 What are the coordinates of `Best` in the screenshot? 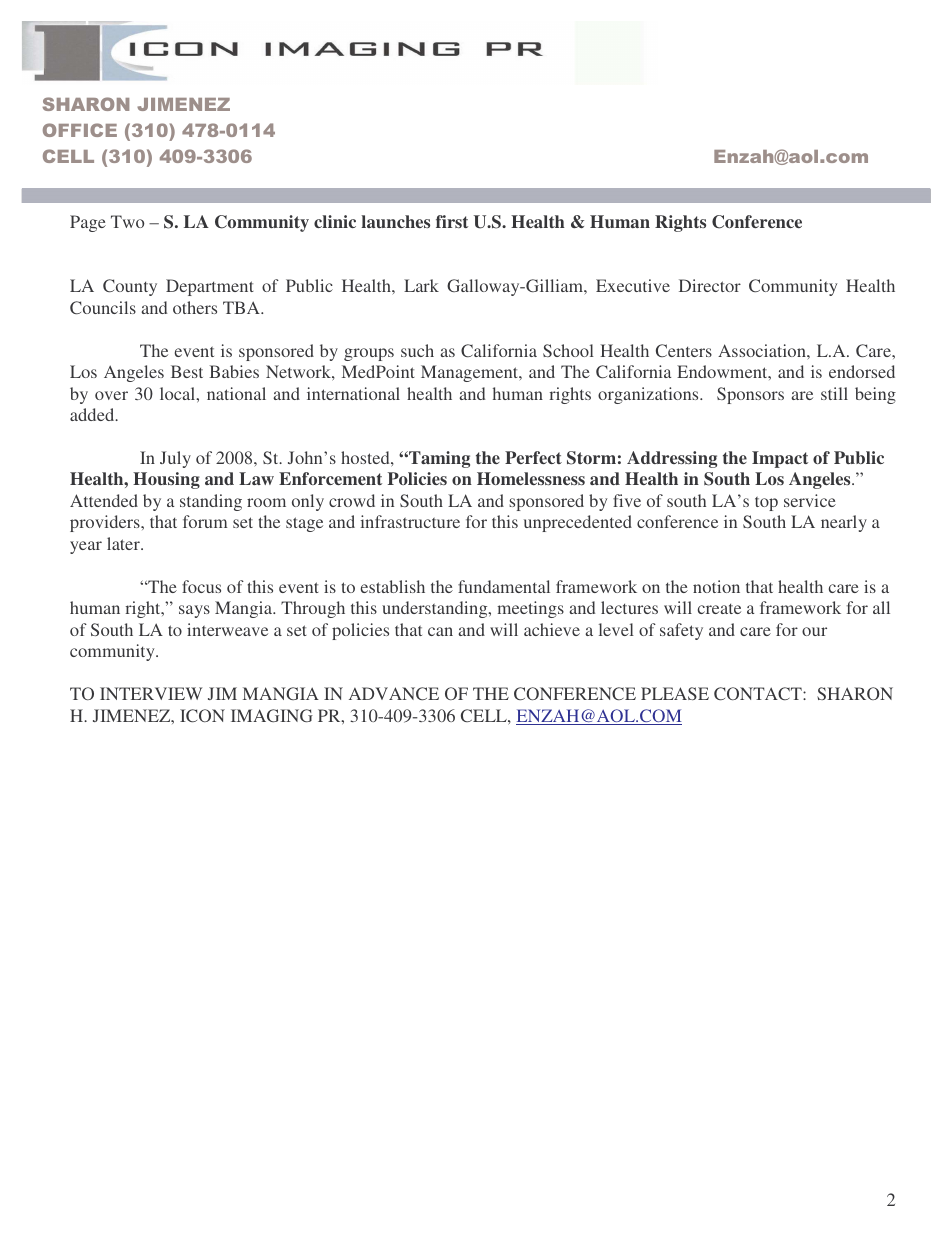 It's located at (187, 371).
